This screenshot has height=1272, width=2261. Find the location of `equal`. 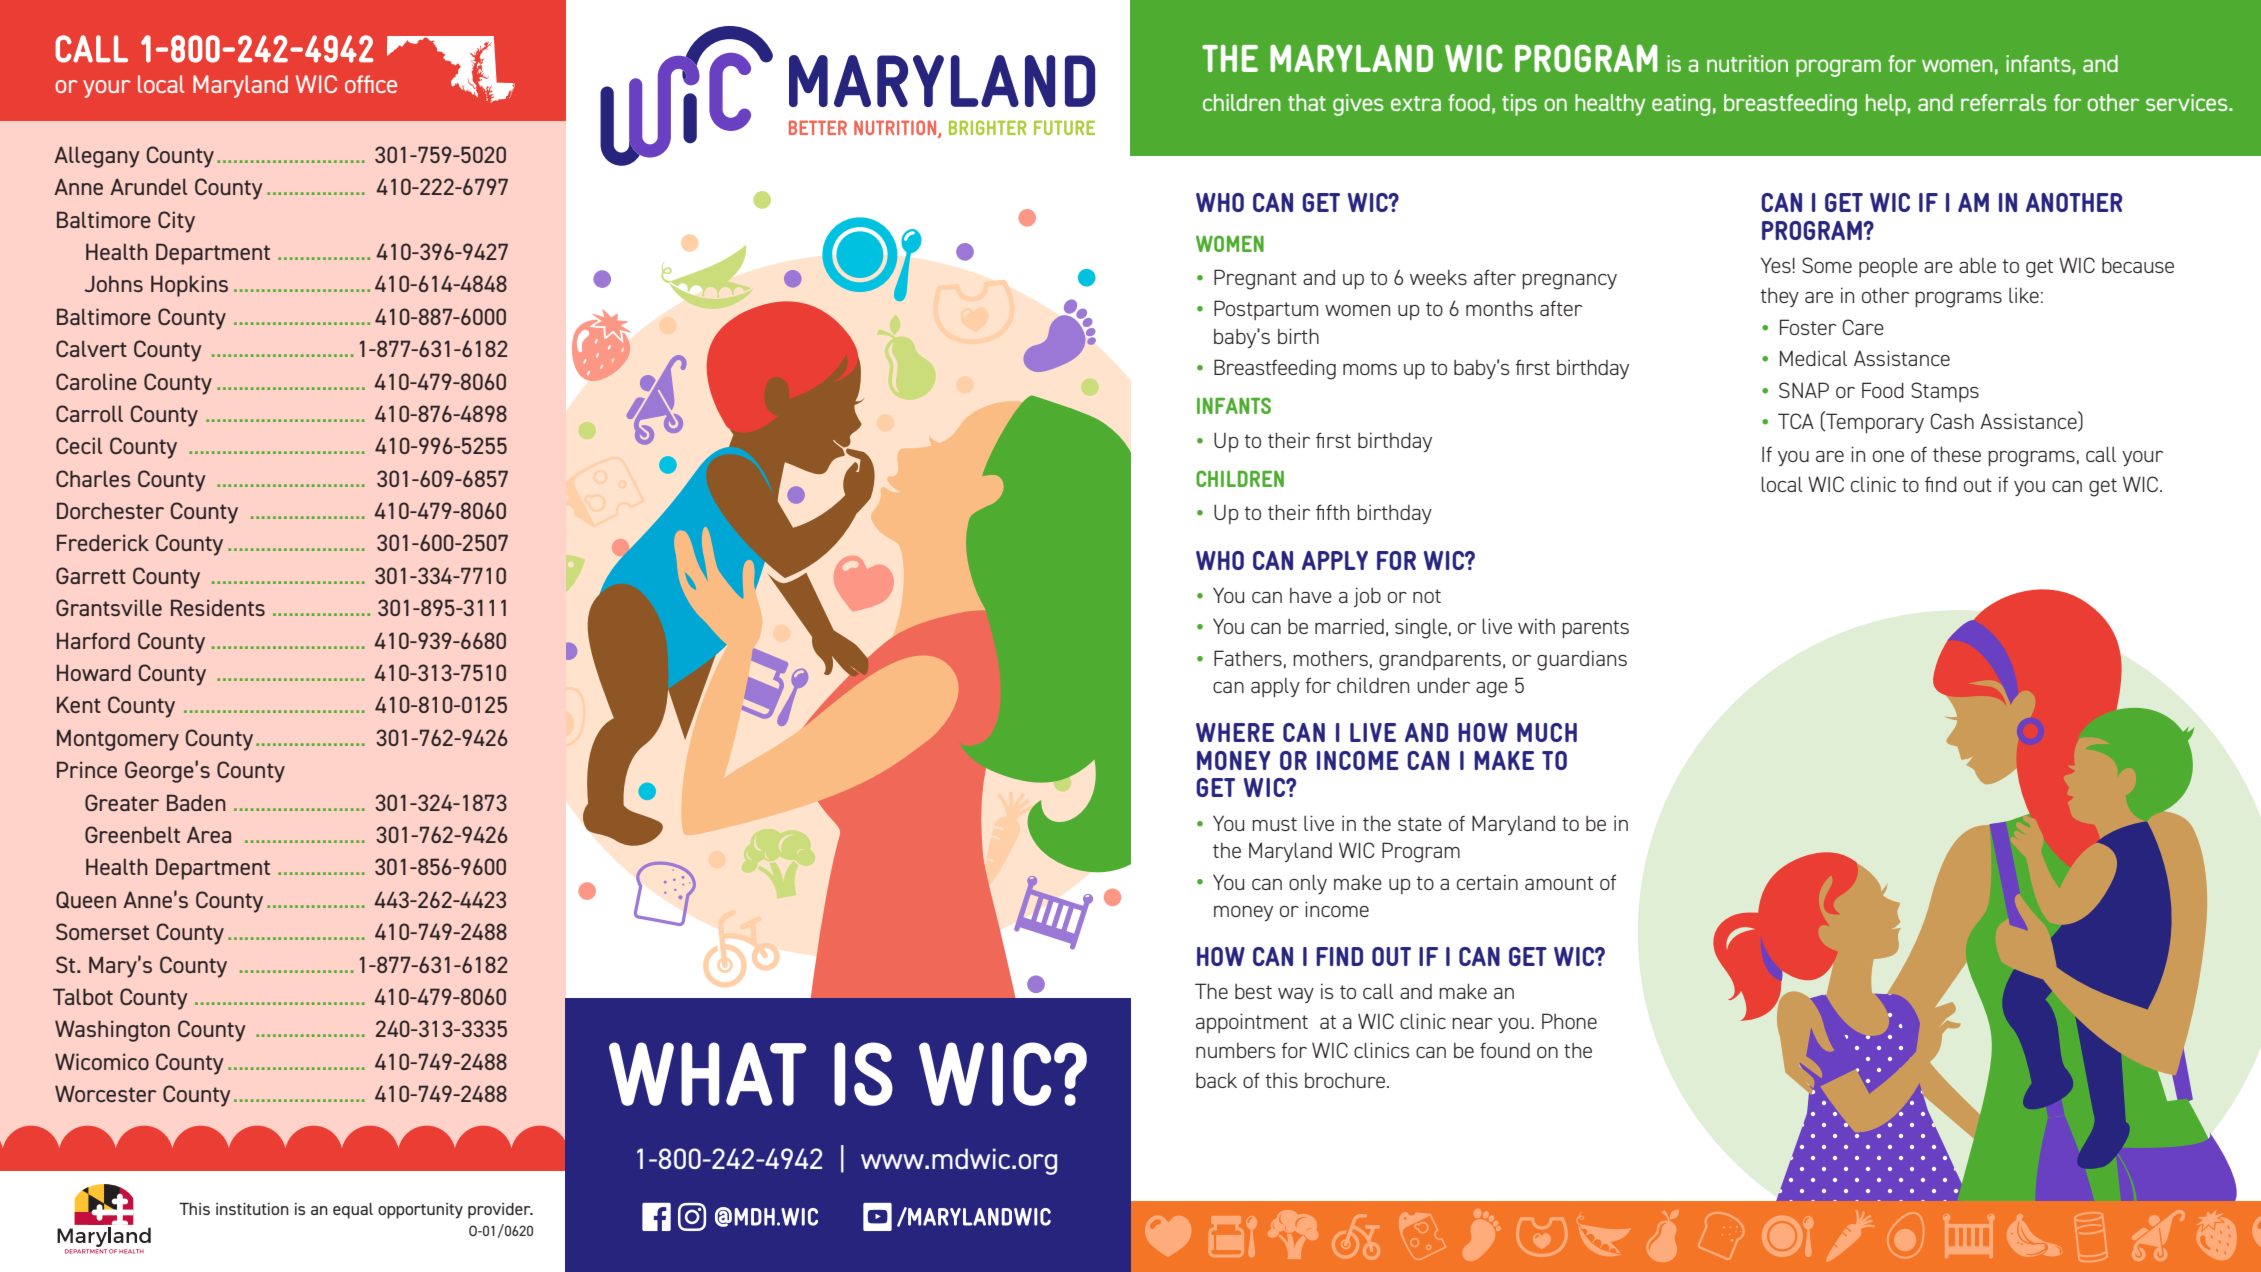

equal is located at coordinates (353, 1211).
